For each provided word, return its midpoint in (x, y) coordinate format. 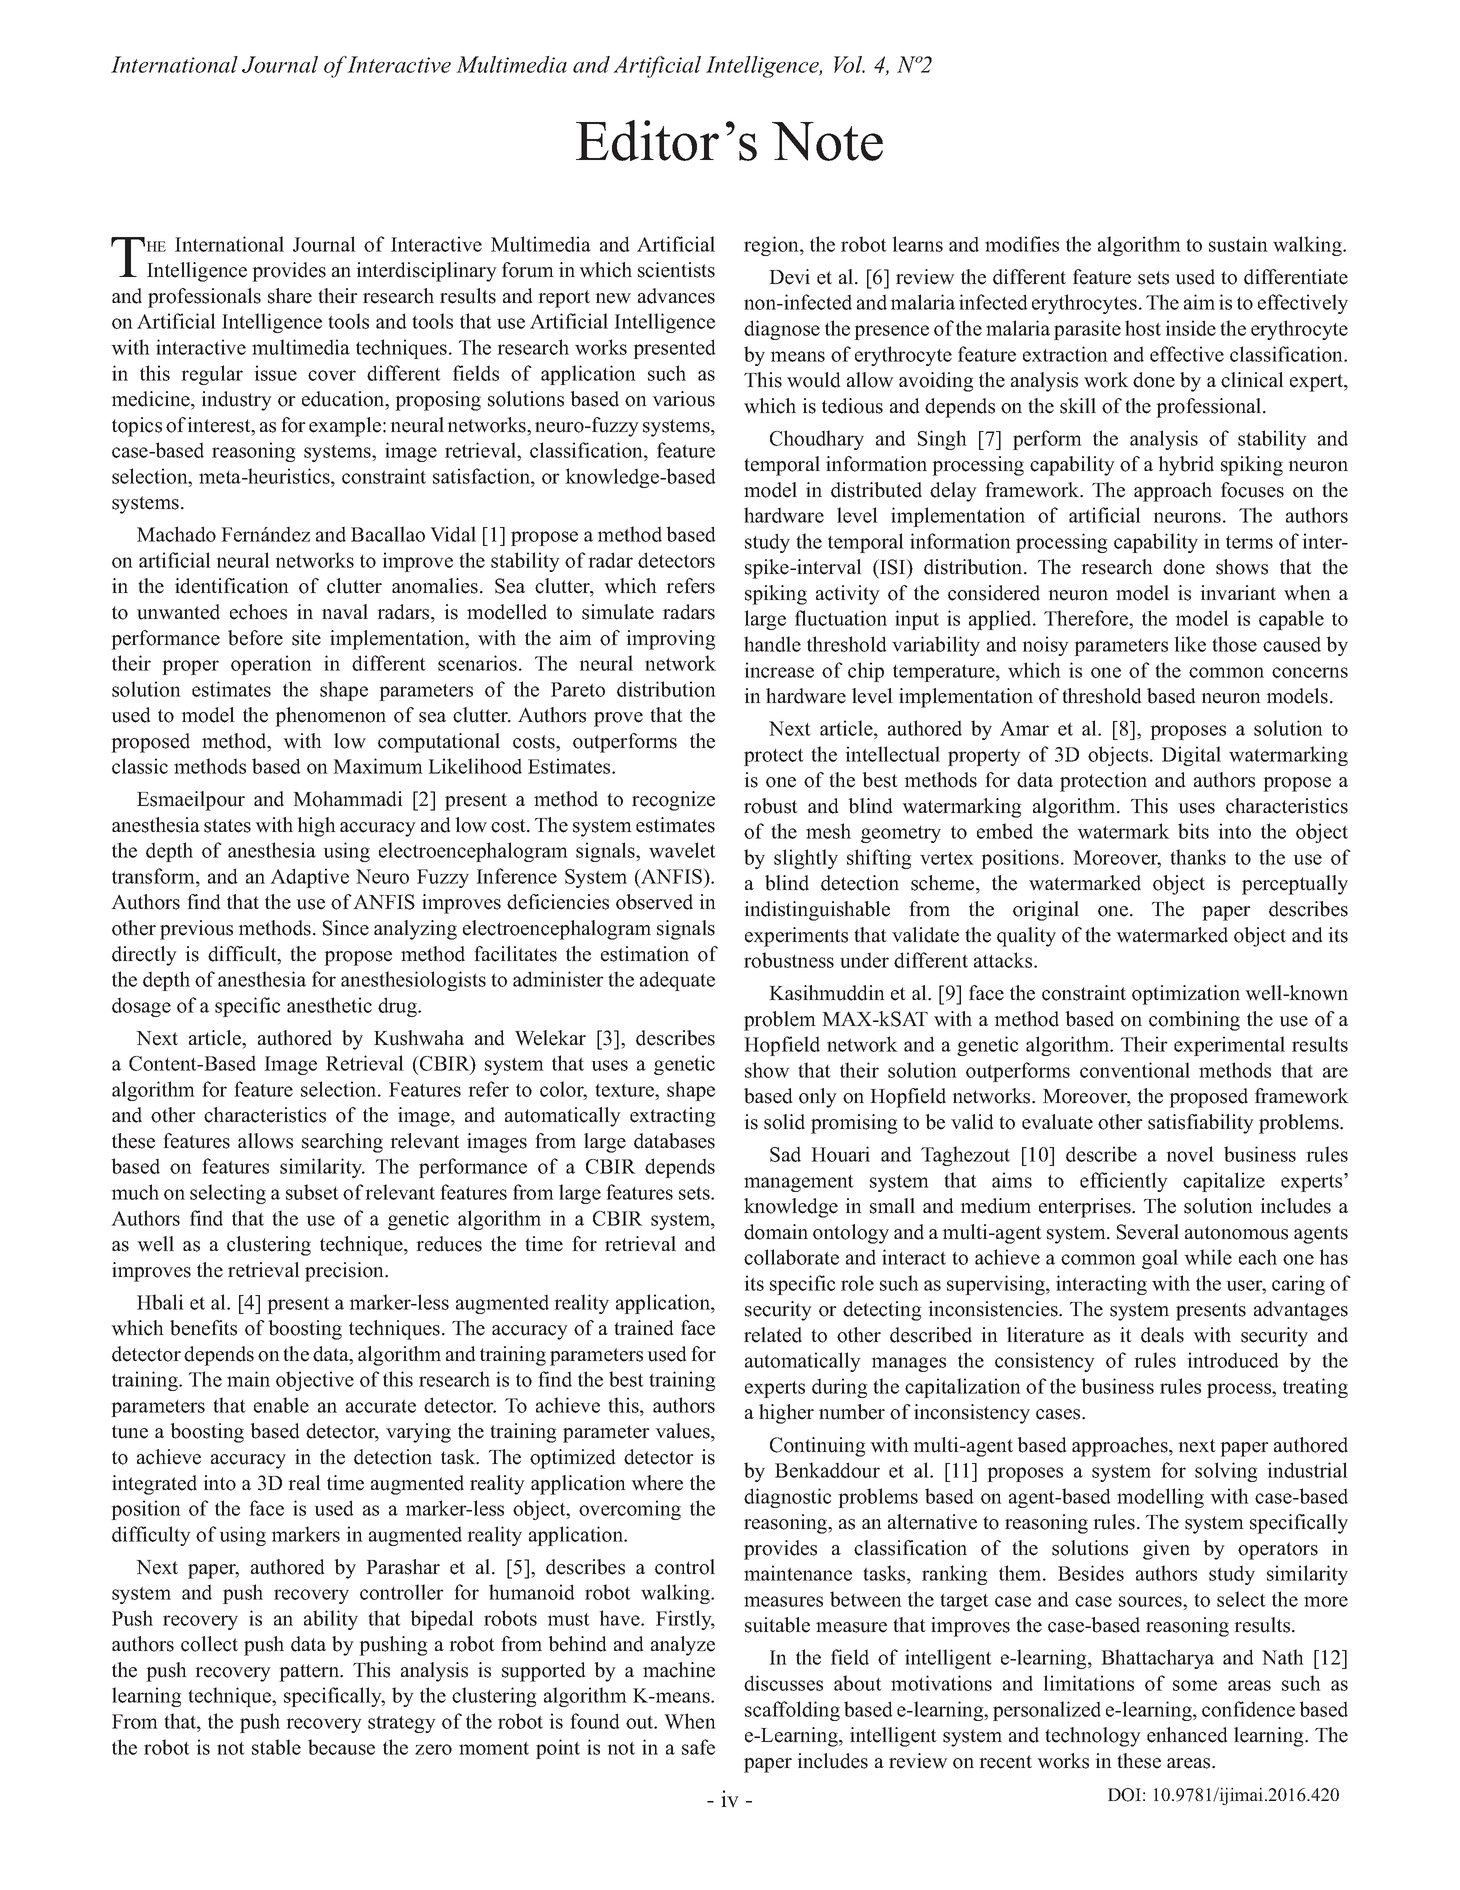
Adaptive (309, 878)
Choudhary (817, 440)
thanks (1198, 857)
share (290, 296)
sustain (1238, 244)
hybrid (1186, 466)
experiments (796, 937)
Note (827, 141)
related (773, 1335)
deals (1162, 1335)
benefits (203, 1328)
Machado (176, 534)
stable (276, 1747)
